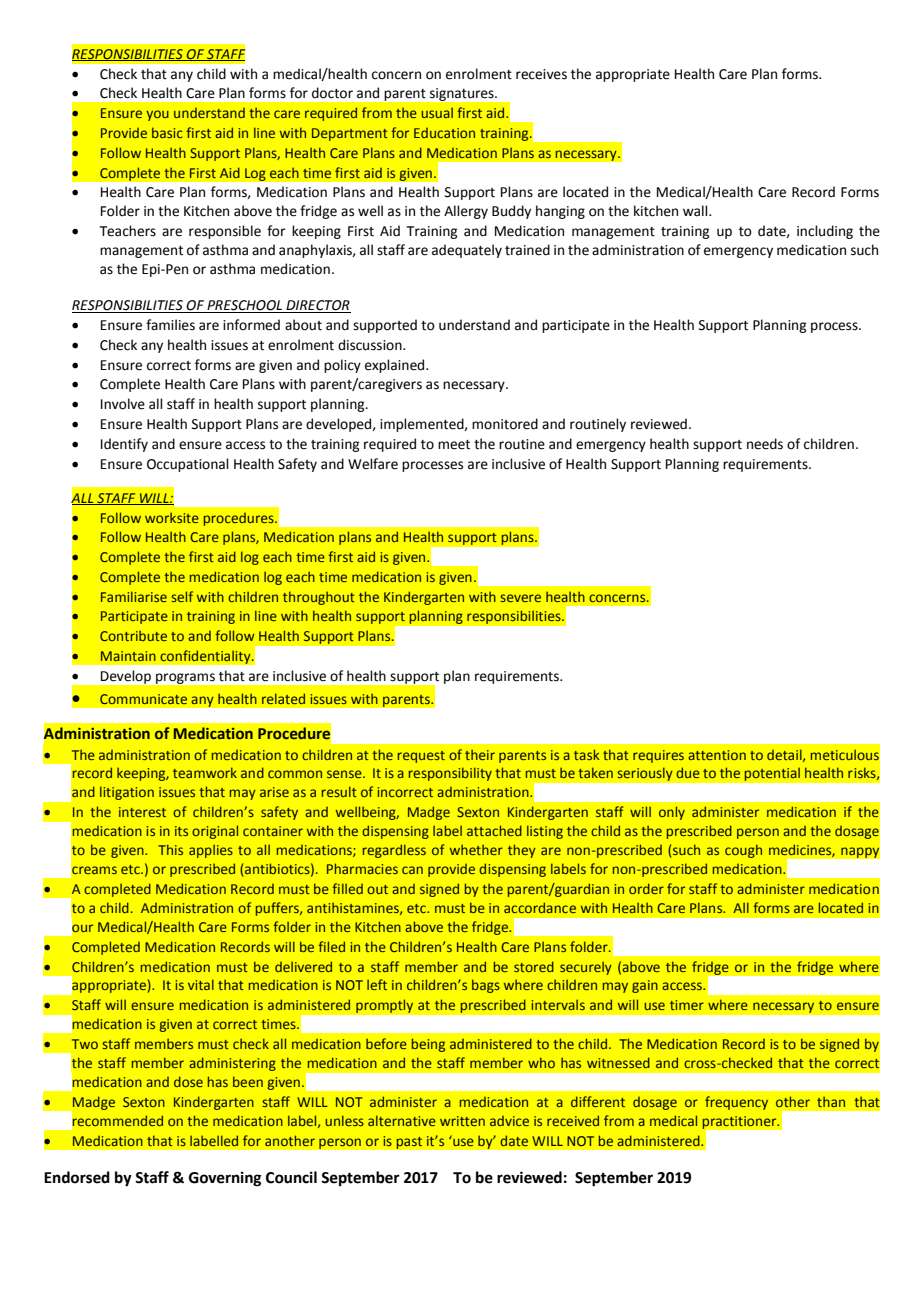 The image size is (924, 1308). I want to click on written, so click(462, 1121).
